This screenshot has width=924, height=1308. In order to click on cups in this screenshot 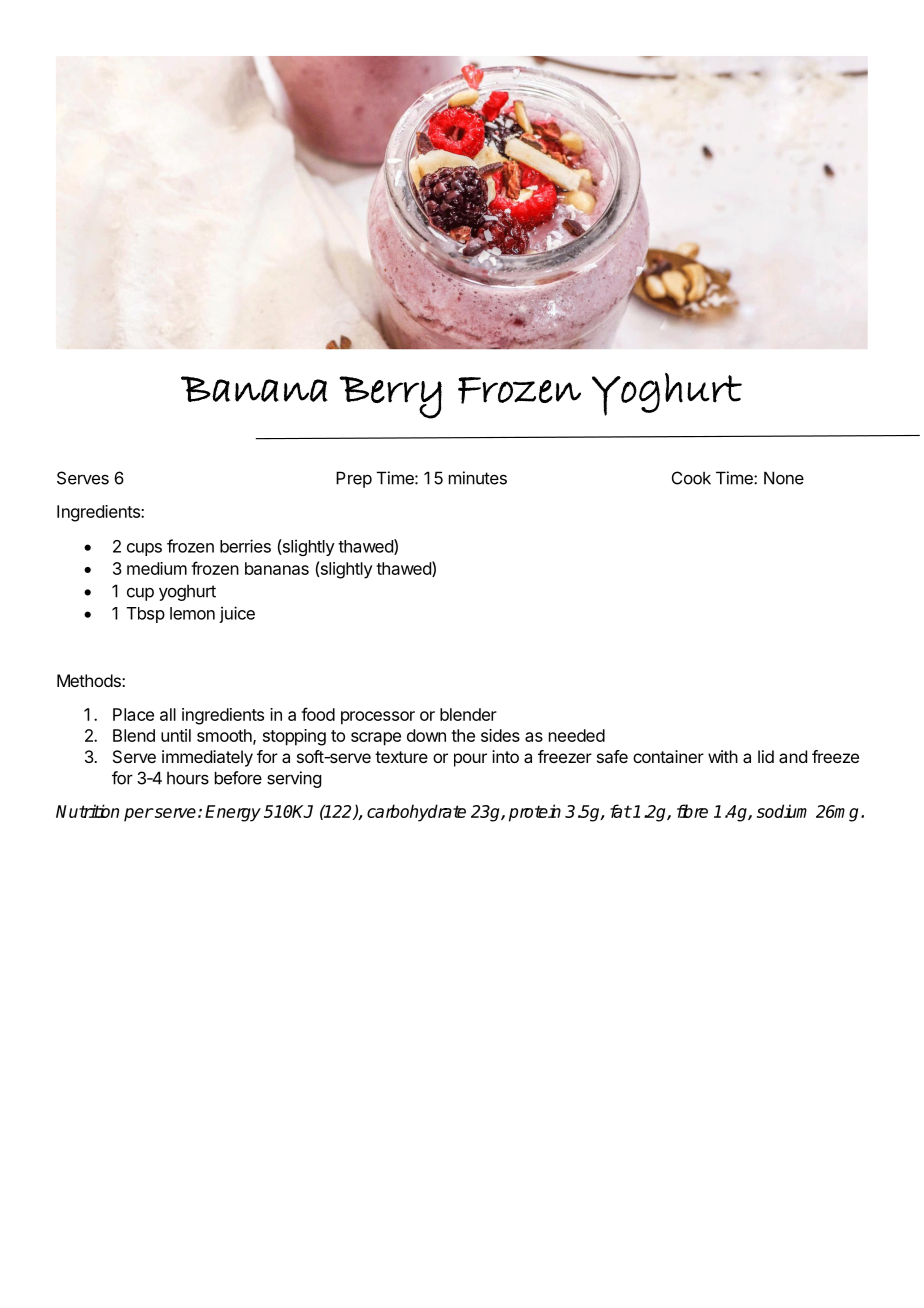, I will do `click(144, 549)`.
